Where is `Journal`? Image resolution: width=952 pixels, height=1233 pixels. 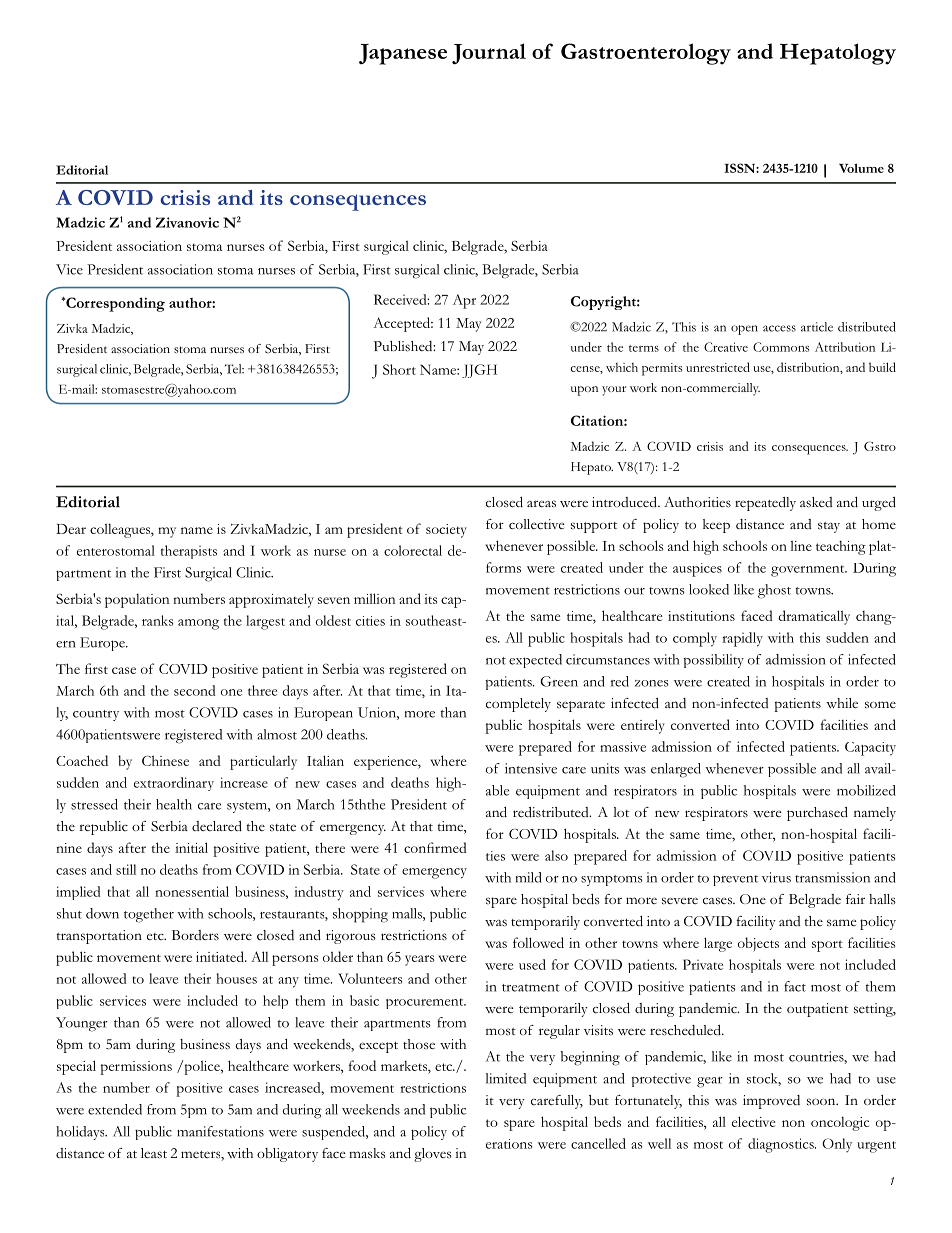
Journal is located at coordinates (489, 54).
